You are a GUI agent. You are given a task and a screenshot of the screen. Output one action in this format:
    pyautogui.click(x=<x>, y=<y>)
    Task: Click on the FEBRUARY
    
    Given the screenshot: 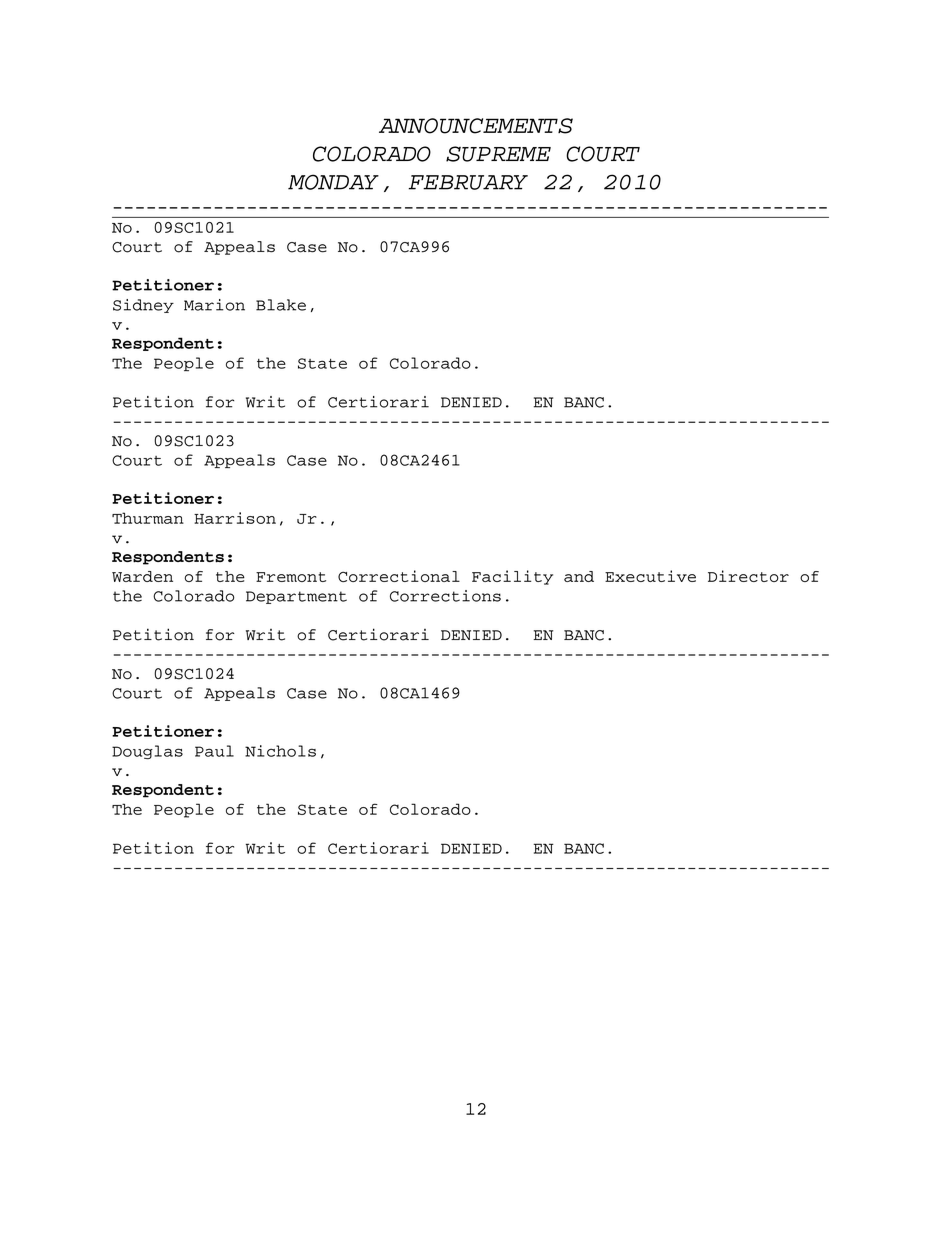 What is the action you would take?
    pyautogui.click(x=468, y=182)
